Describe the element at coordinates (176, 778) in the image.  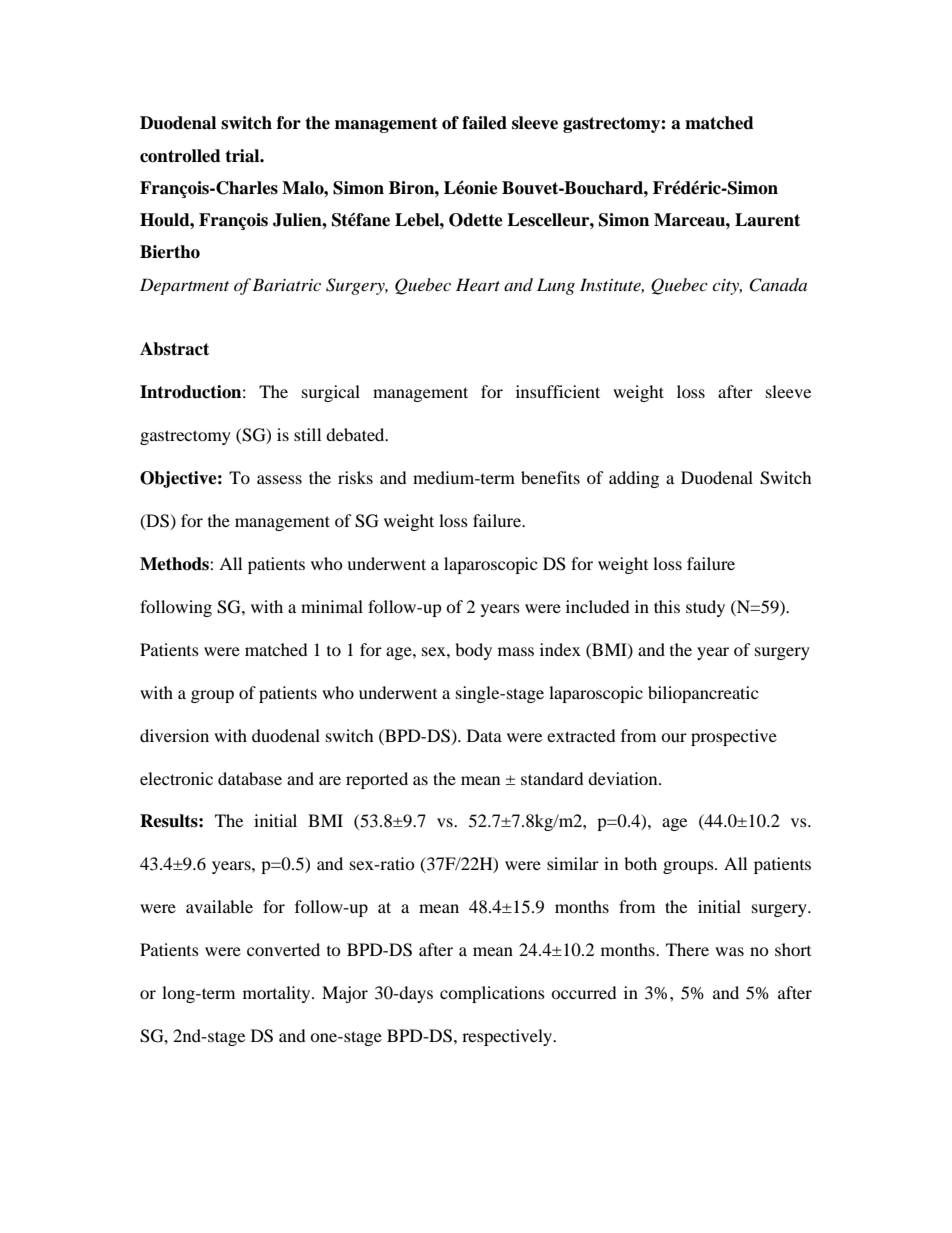
I see `electronic` at that location.
